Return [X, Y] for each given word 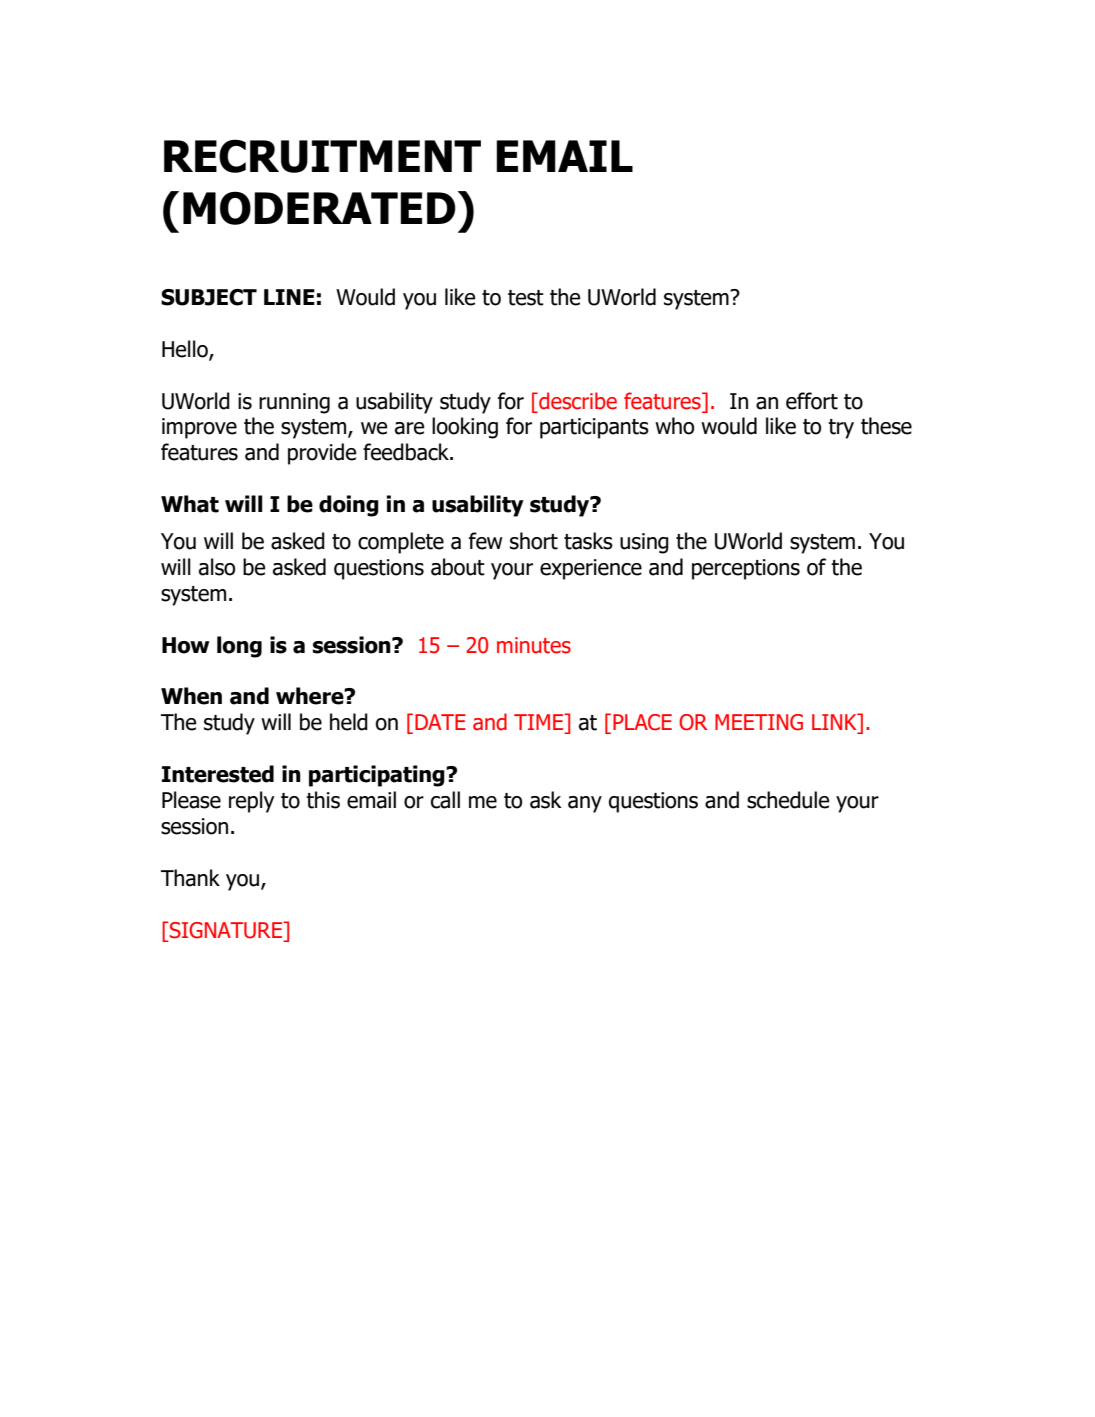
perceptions [746, 569]
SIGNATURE [227, 930]
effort [812, 401]
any [585, 804]
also [217, 567]
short [534, 541]
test [526, 298]
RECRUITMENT [322, 156]
